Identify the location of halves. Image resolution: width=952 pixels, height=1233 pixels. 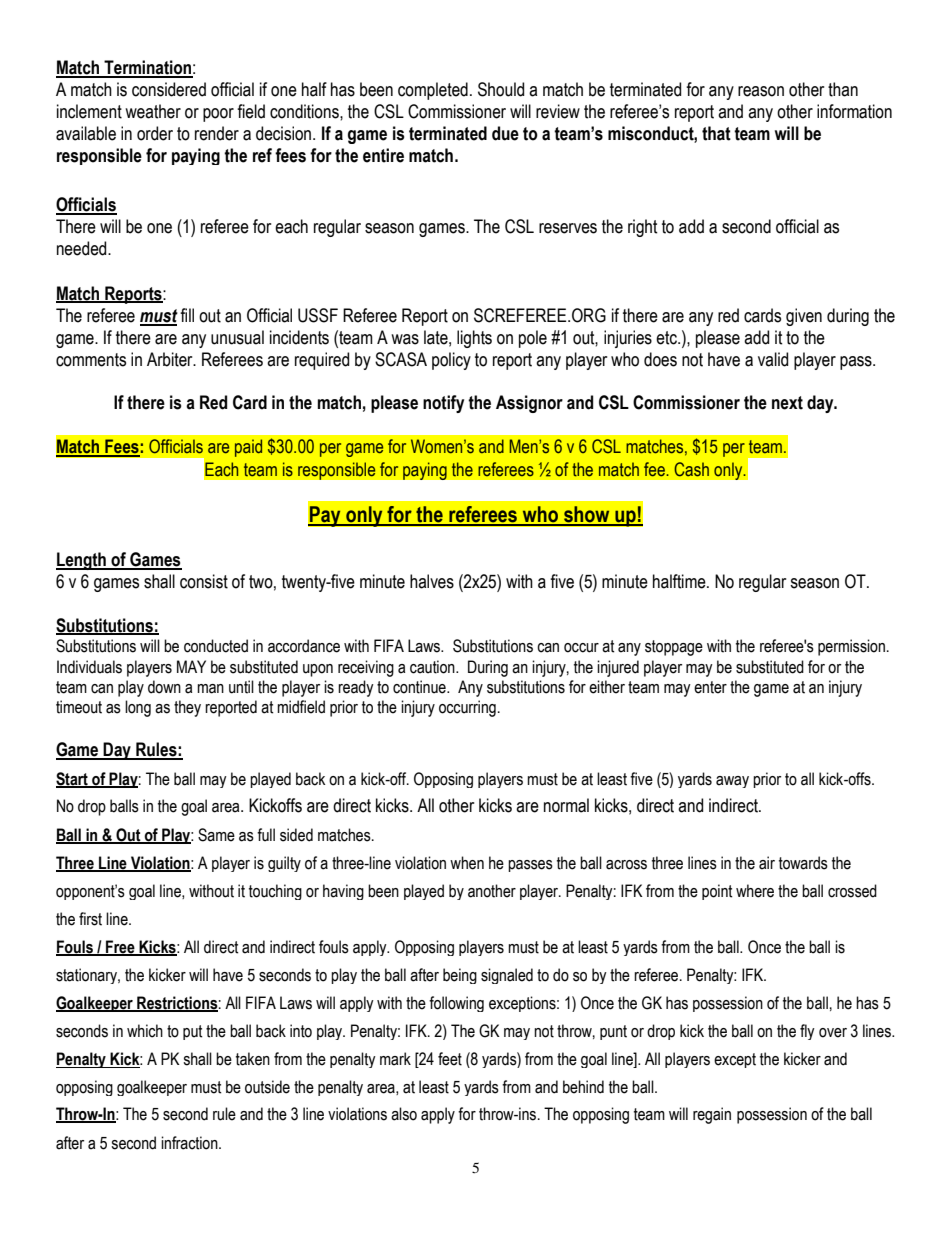
(432, 581).
